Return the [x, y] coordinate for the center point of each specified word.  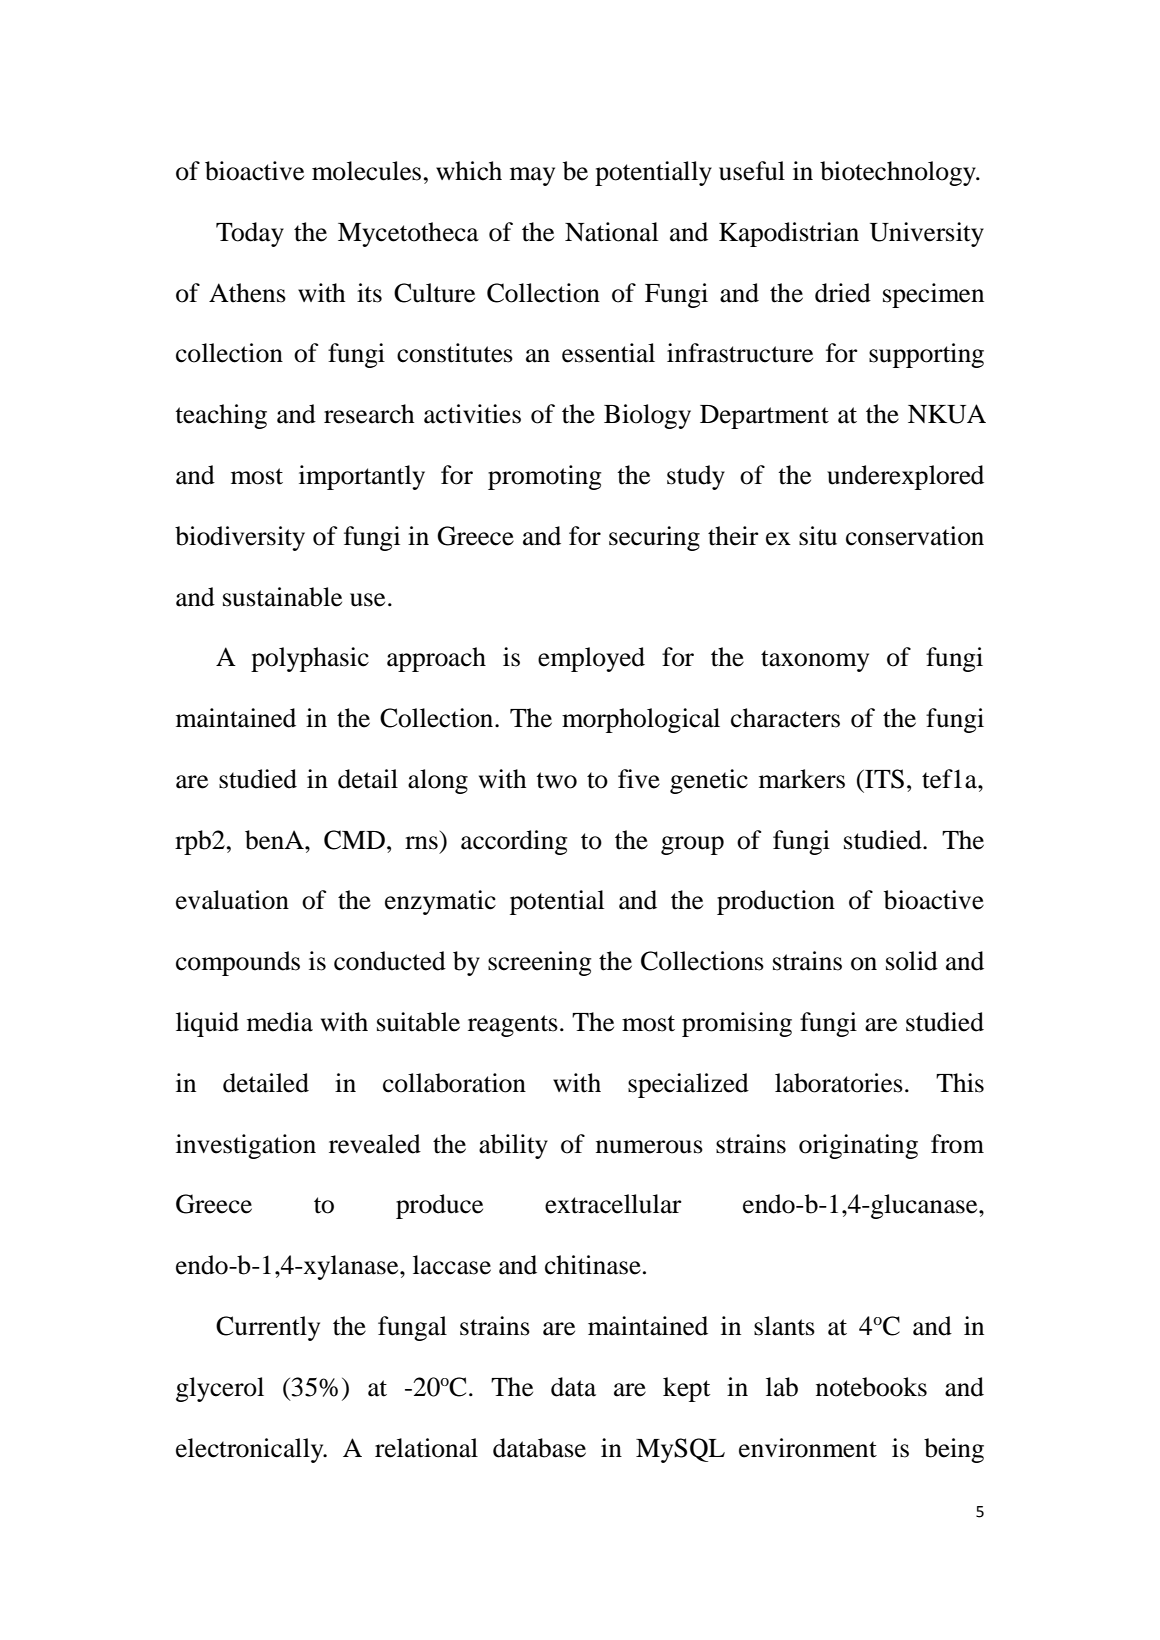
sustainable [282, 597]
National [611, 232]
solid [912, 961]
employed [591, 659]
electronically [251, 1450]
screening [540, 963]
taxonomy [815, 661]
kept [686, 1389]
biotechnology [899, 173]
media [280, 1022]
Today [250, 234]
